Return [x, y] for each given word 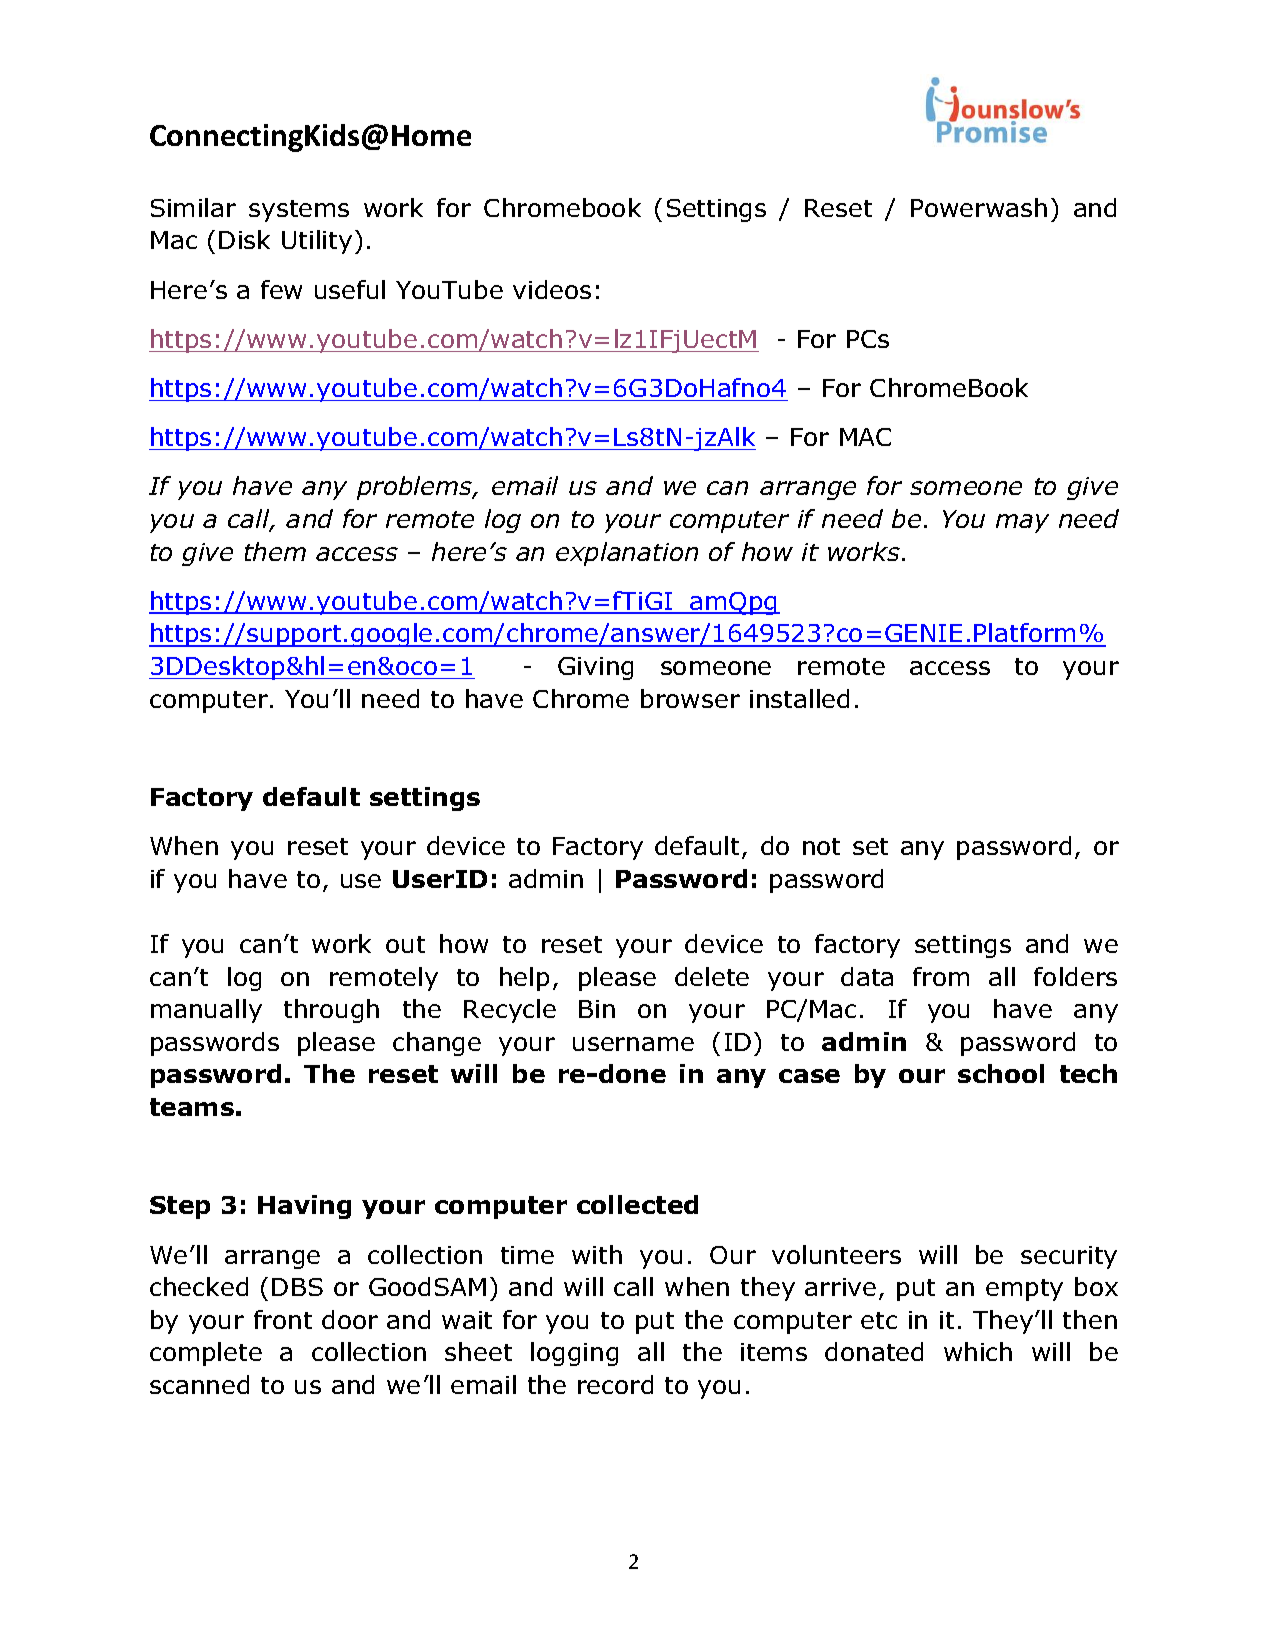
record [615, 1384]
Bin [597, 1009]
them [275, 551]
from [941, 976]
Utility [317, 242]
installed [799, 698]
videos [552, 289]
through [331, 1011]
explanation [627, 554]
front [283, 1319]
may [1022, 523]
